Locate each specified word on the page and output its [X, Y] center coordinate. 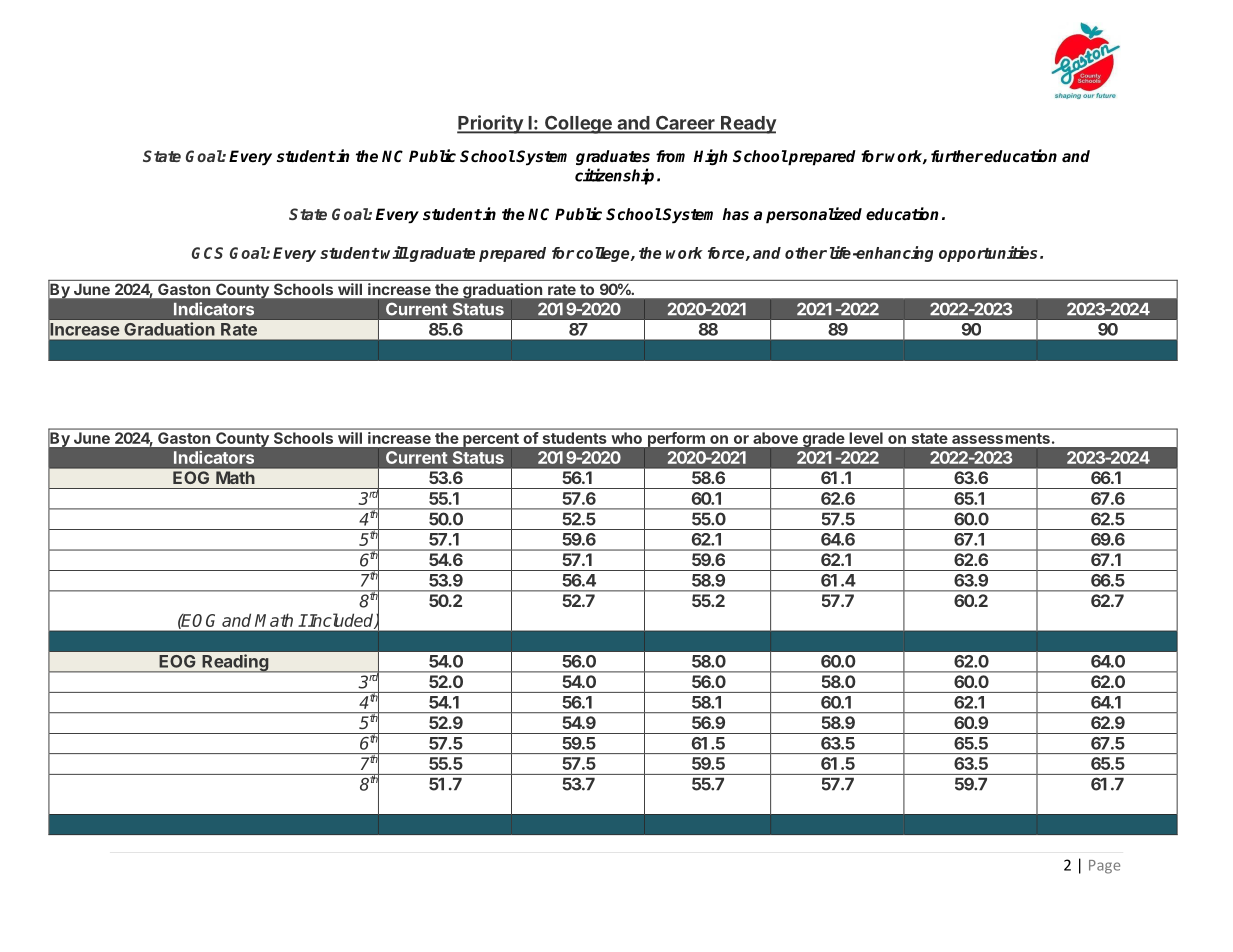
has [735, 214]
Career [685, 124]
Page [1104, 867]
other [806, 253]
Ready [747, 125]
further [957, 156]
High [710, 157]
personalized [814, 215]
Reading [235, 663]
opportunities [988, 254]
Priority [491, 124]
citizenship [614, 176]
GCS [207, 253]
